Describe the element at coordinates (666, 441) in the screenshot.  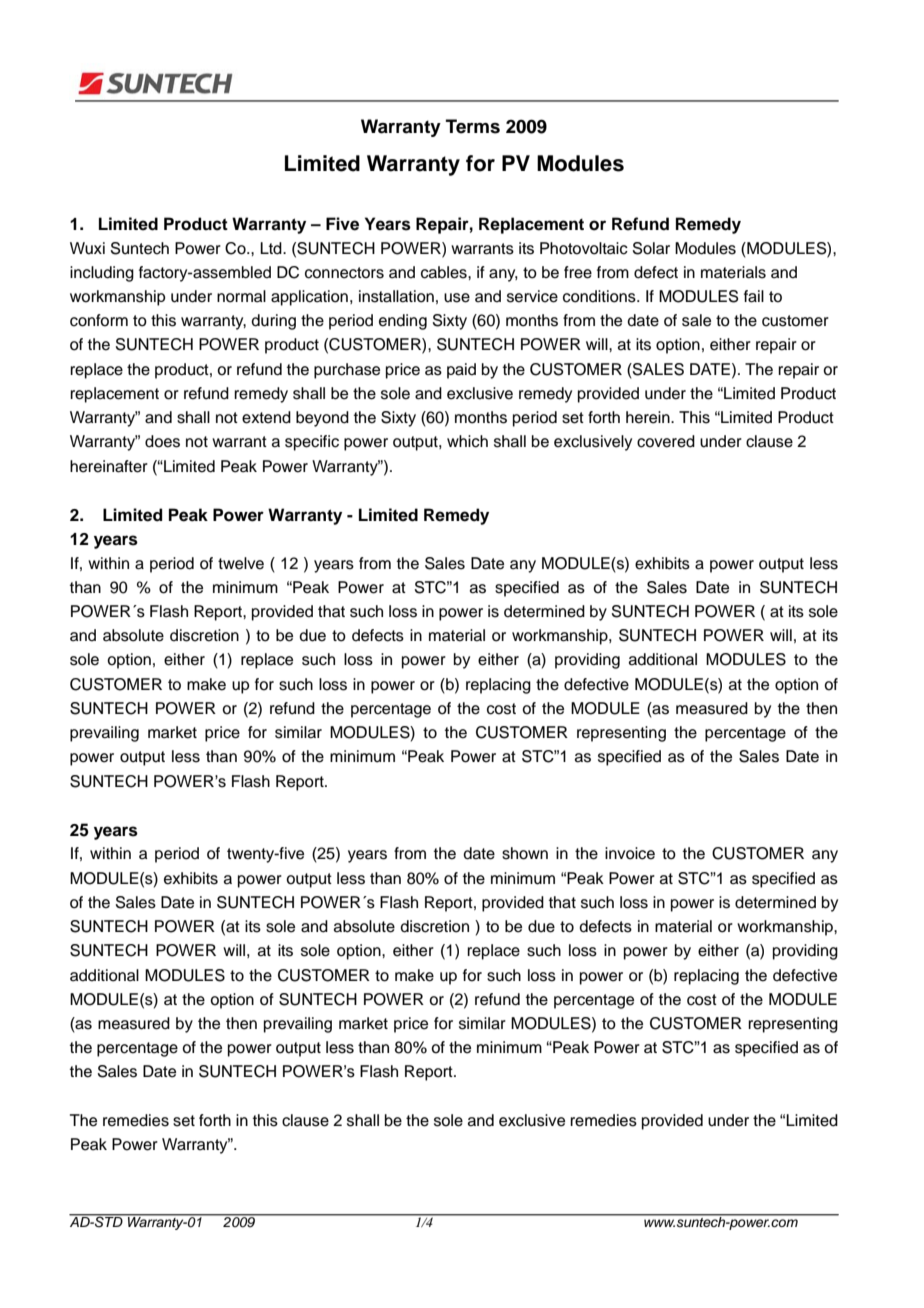
I see `covered` at that location.
